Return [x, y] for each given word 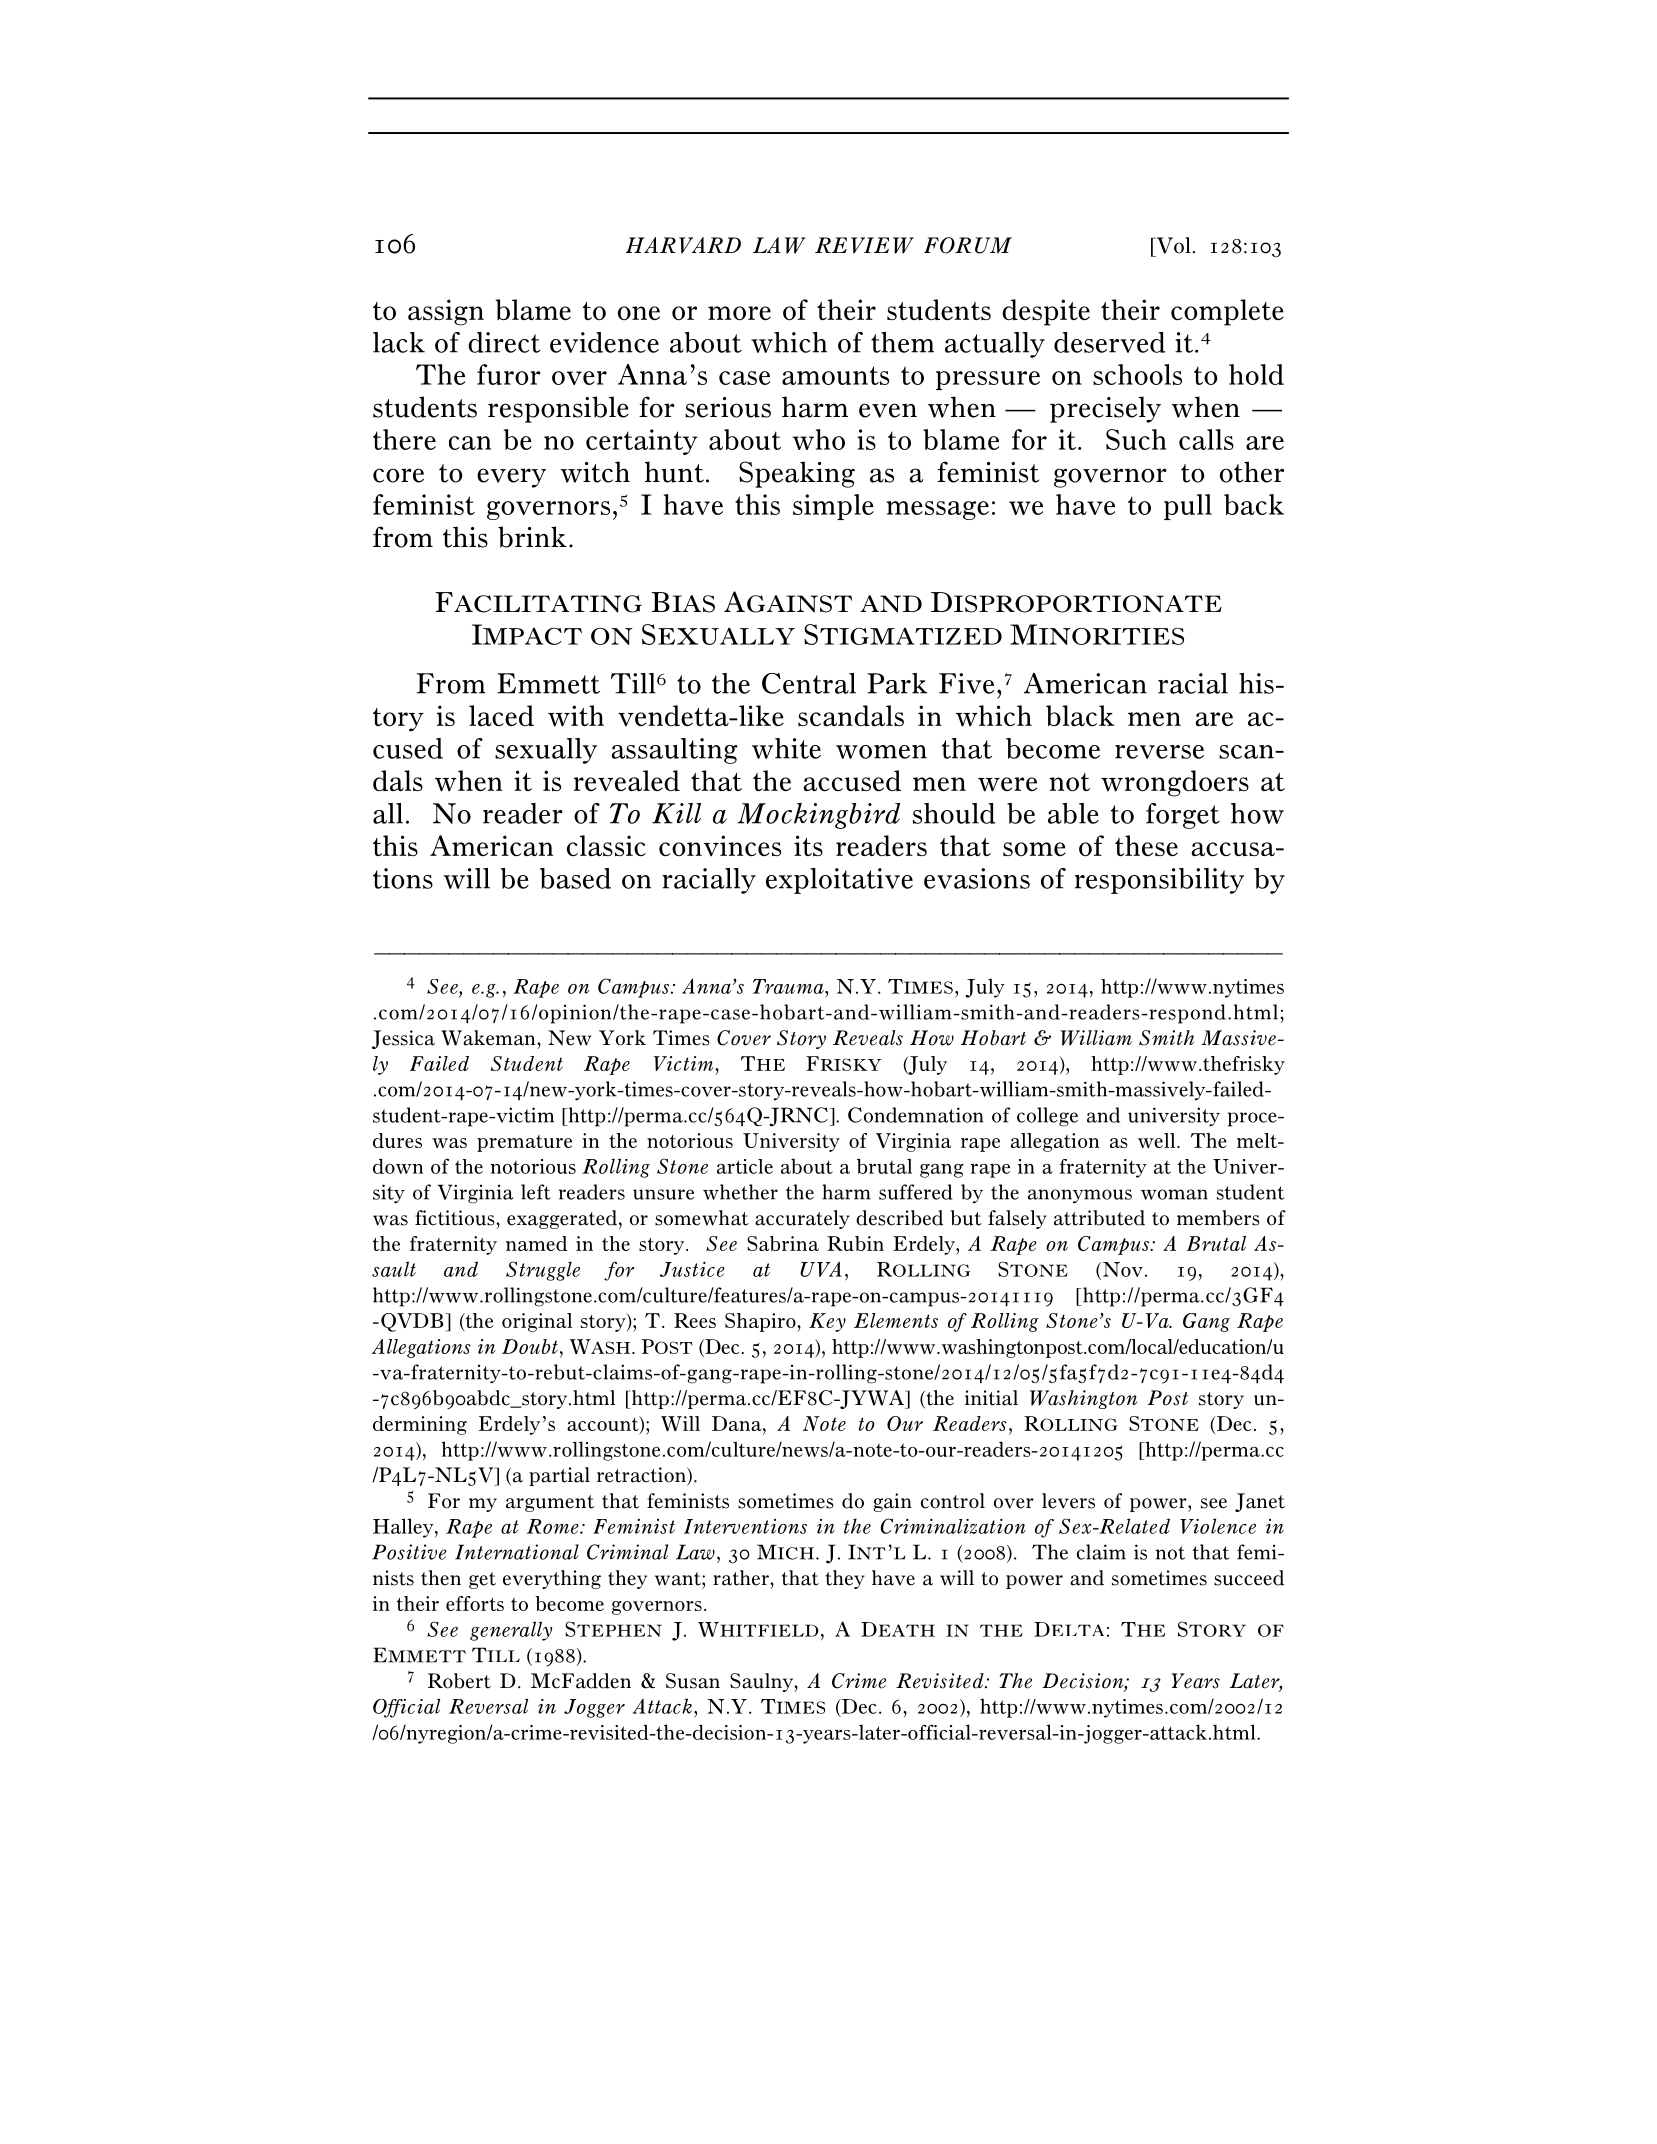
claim [1101, 1552]
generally [511, 1631]
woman [1174, 1194]
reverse [1159, 752]
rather [742, 1578]
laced [501, 715]
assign [446, 312]
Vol [1172, 245]
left [536, 1192]
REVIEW [864, 245]
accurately [802, 1219]
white [786, 748]
